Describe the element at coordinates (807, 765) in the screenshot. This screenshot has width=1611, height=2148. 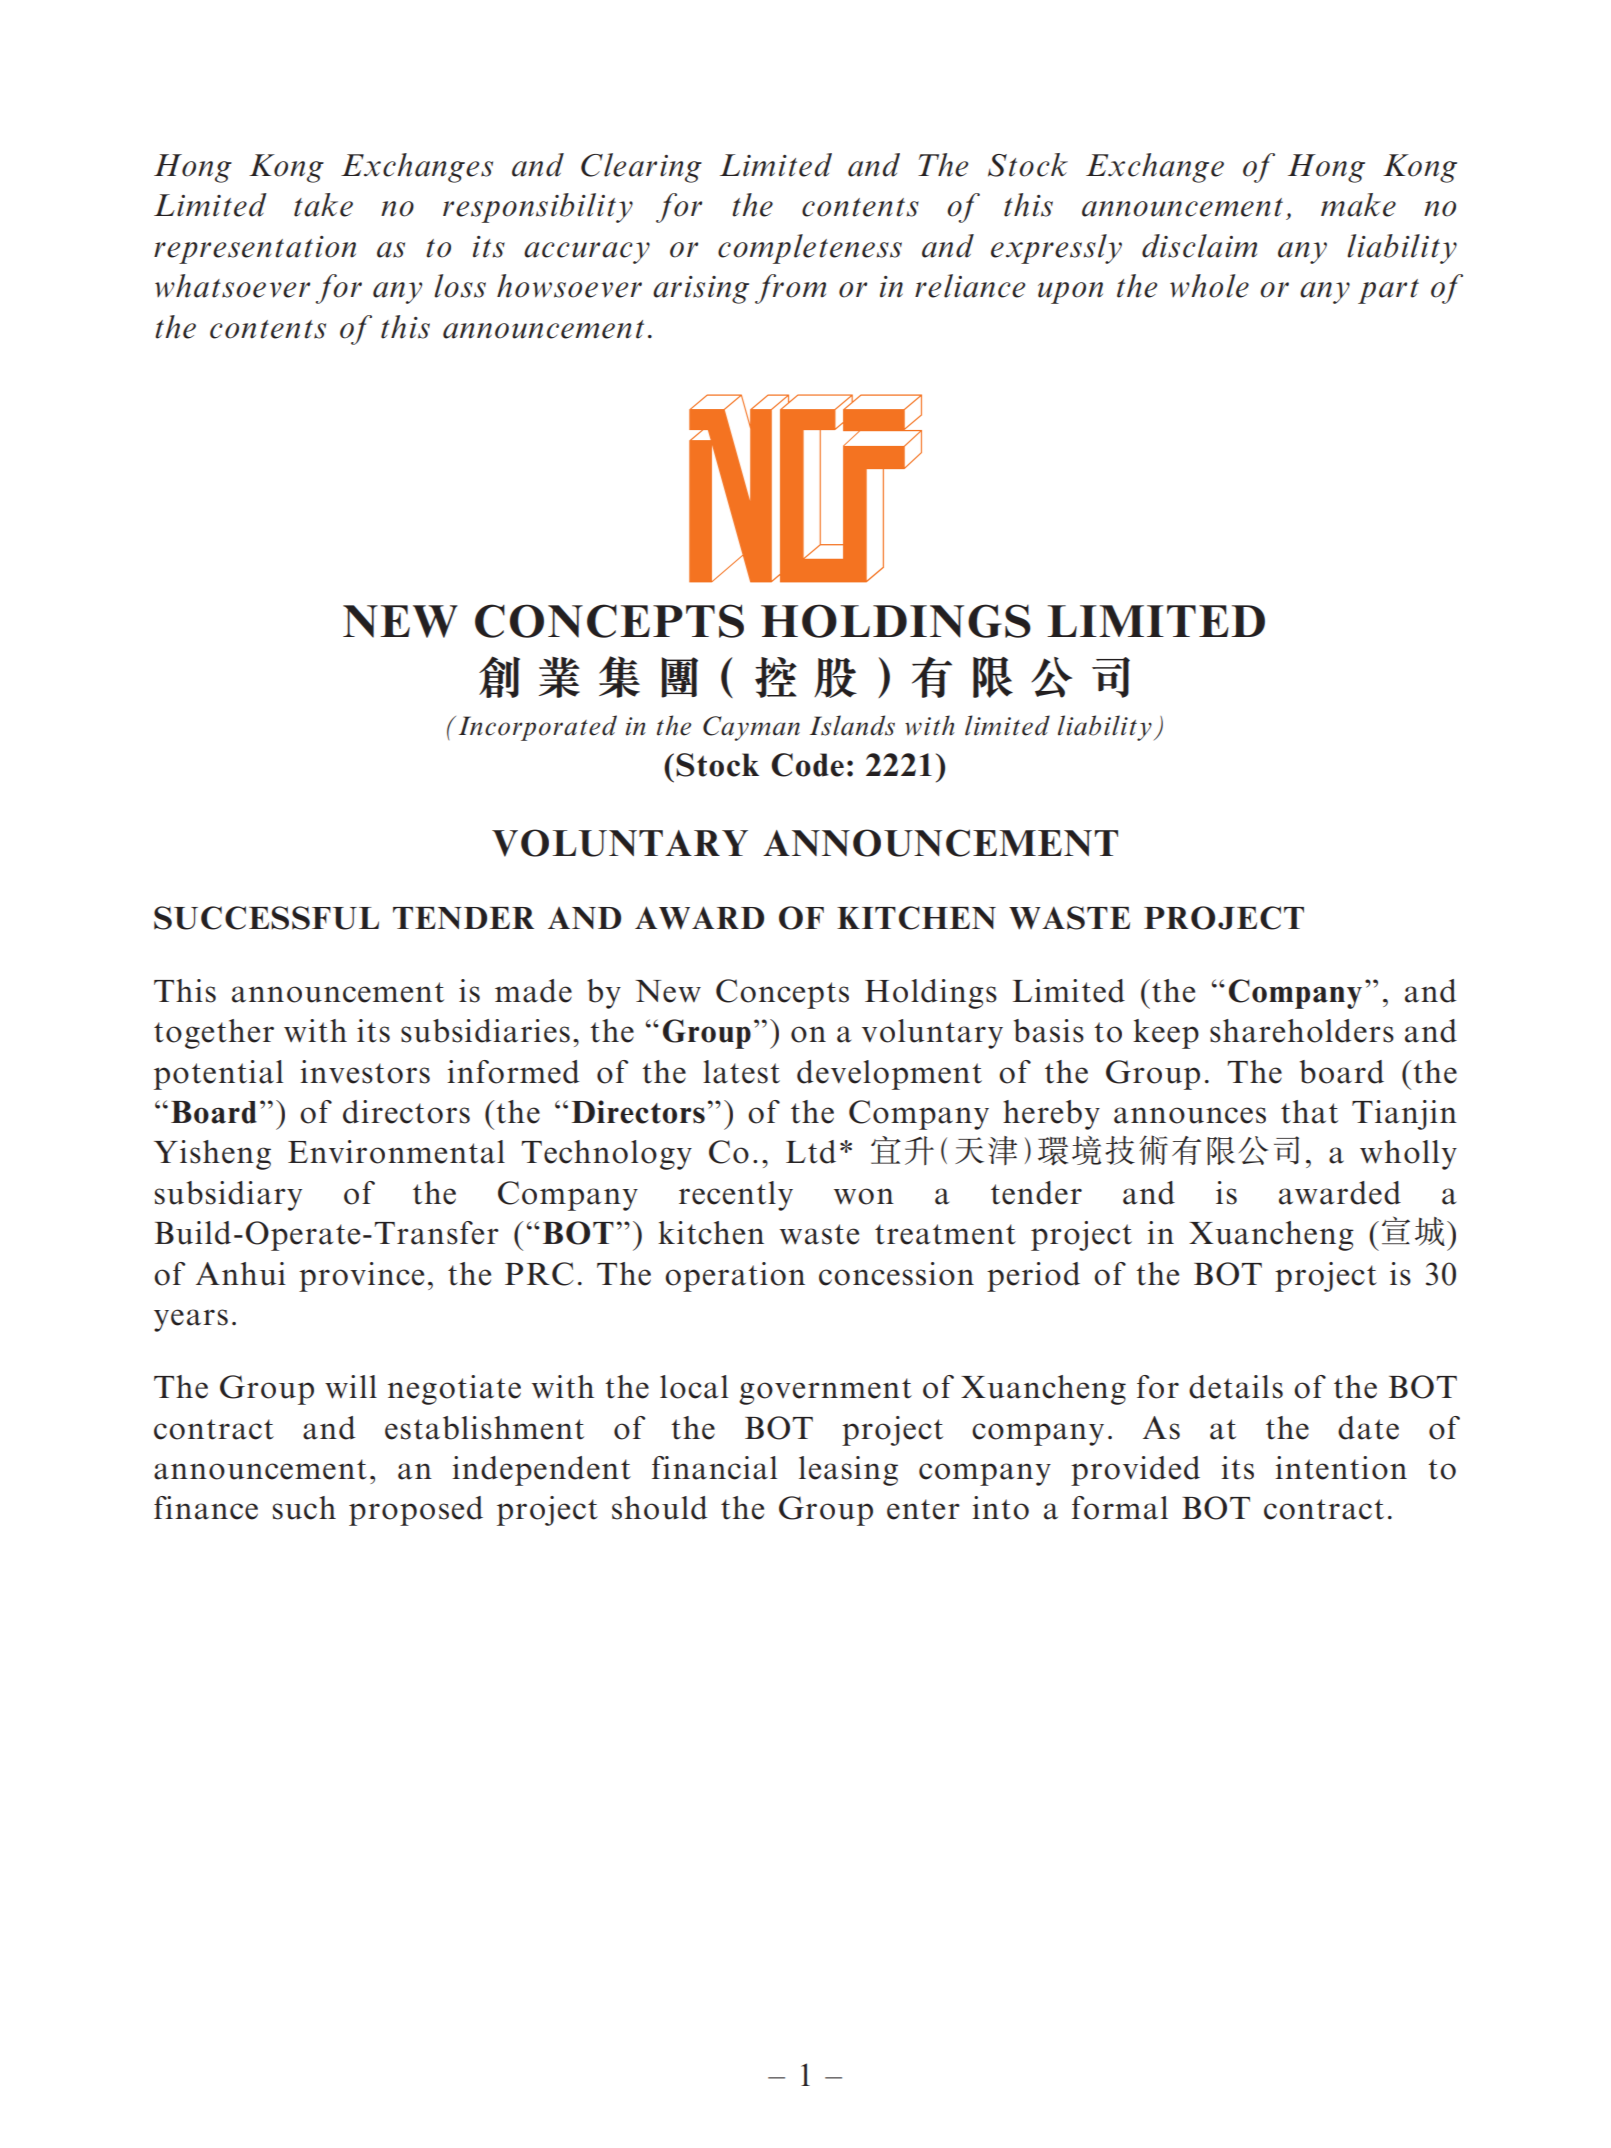
I see `Code` at that location.
